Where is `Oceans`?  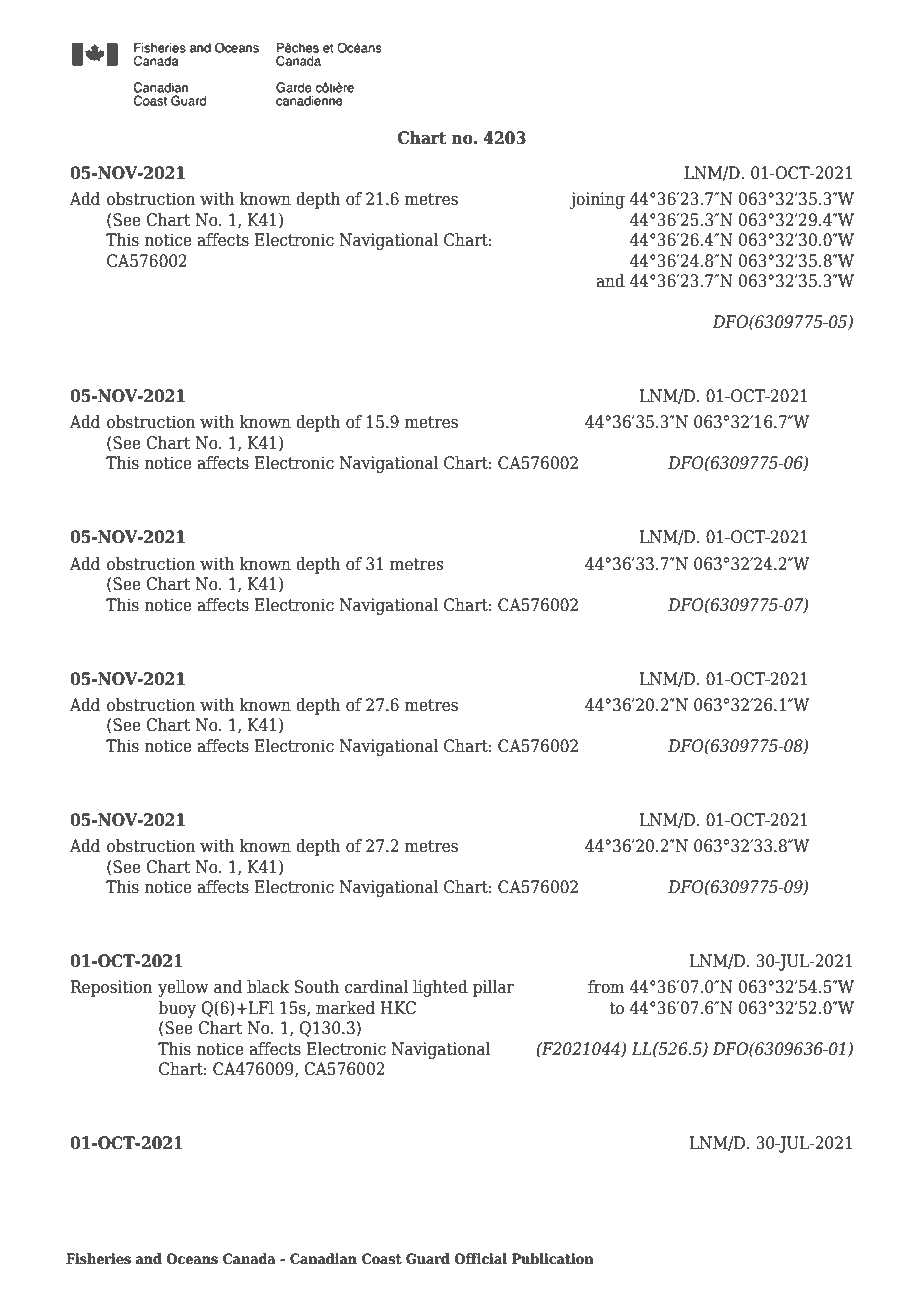 Oceans is located at coordinates (192, 1259).
